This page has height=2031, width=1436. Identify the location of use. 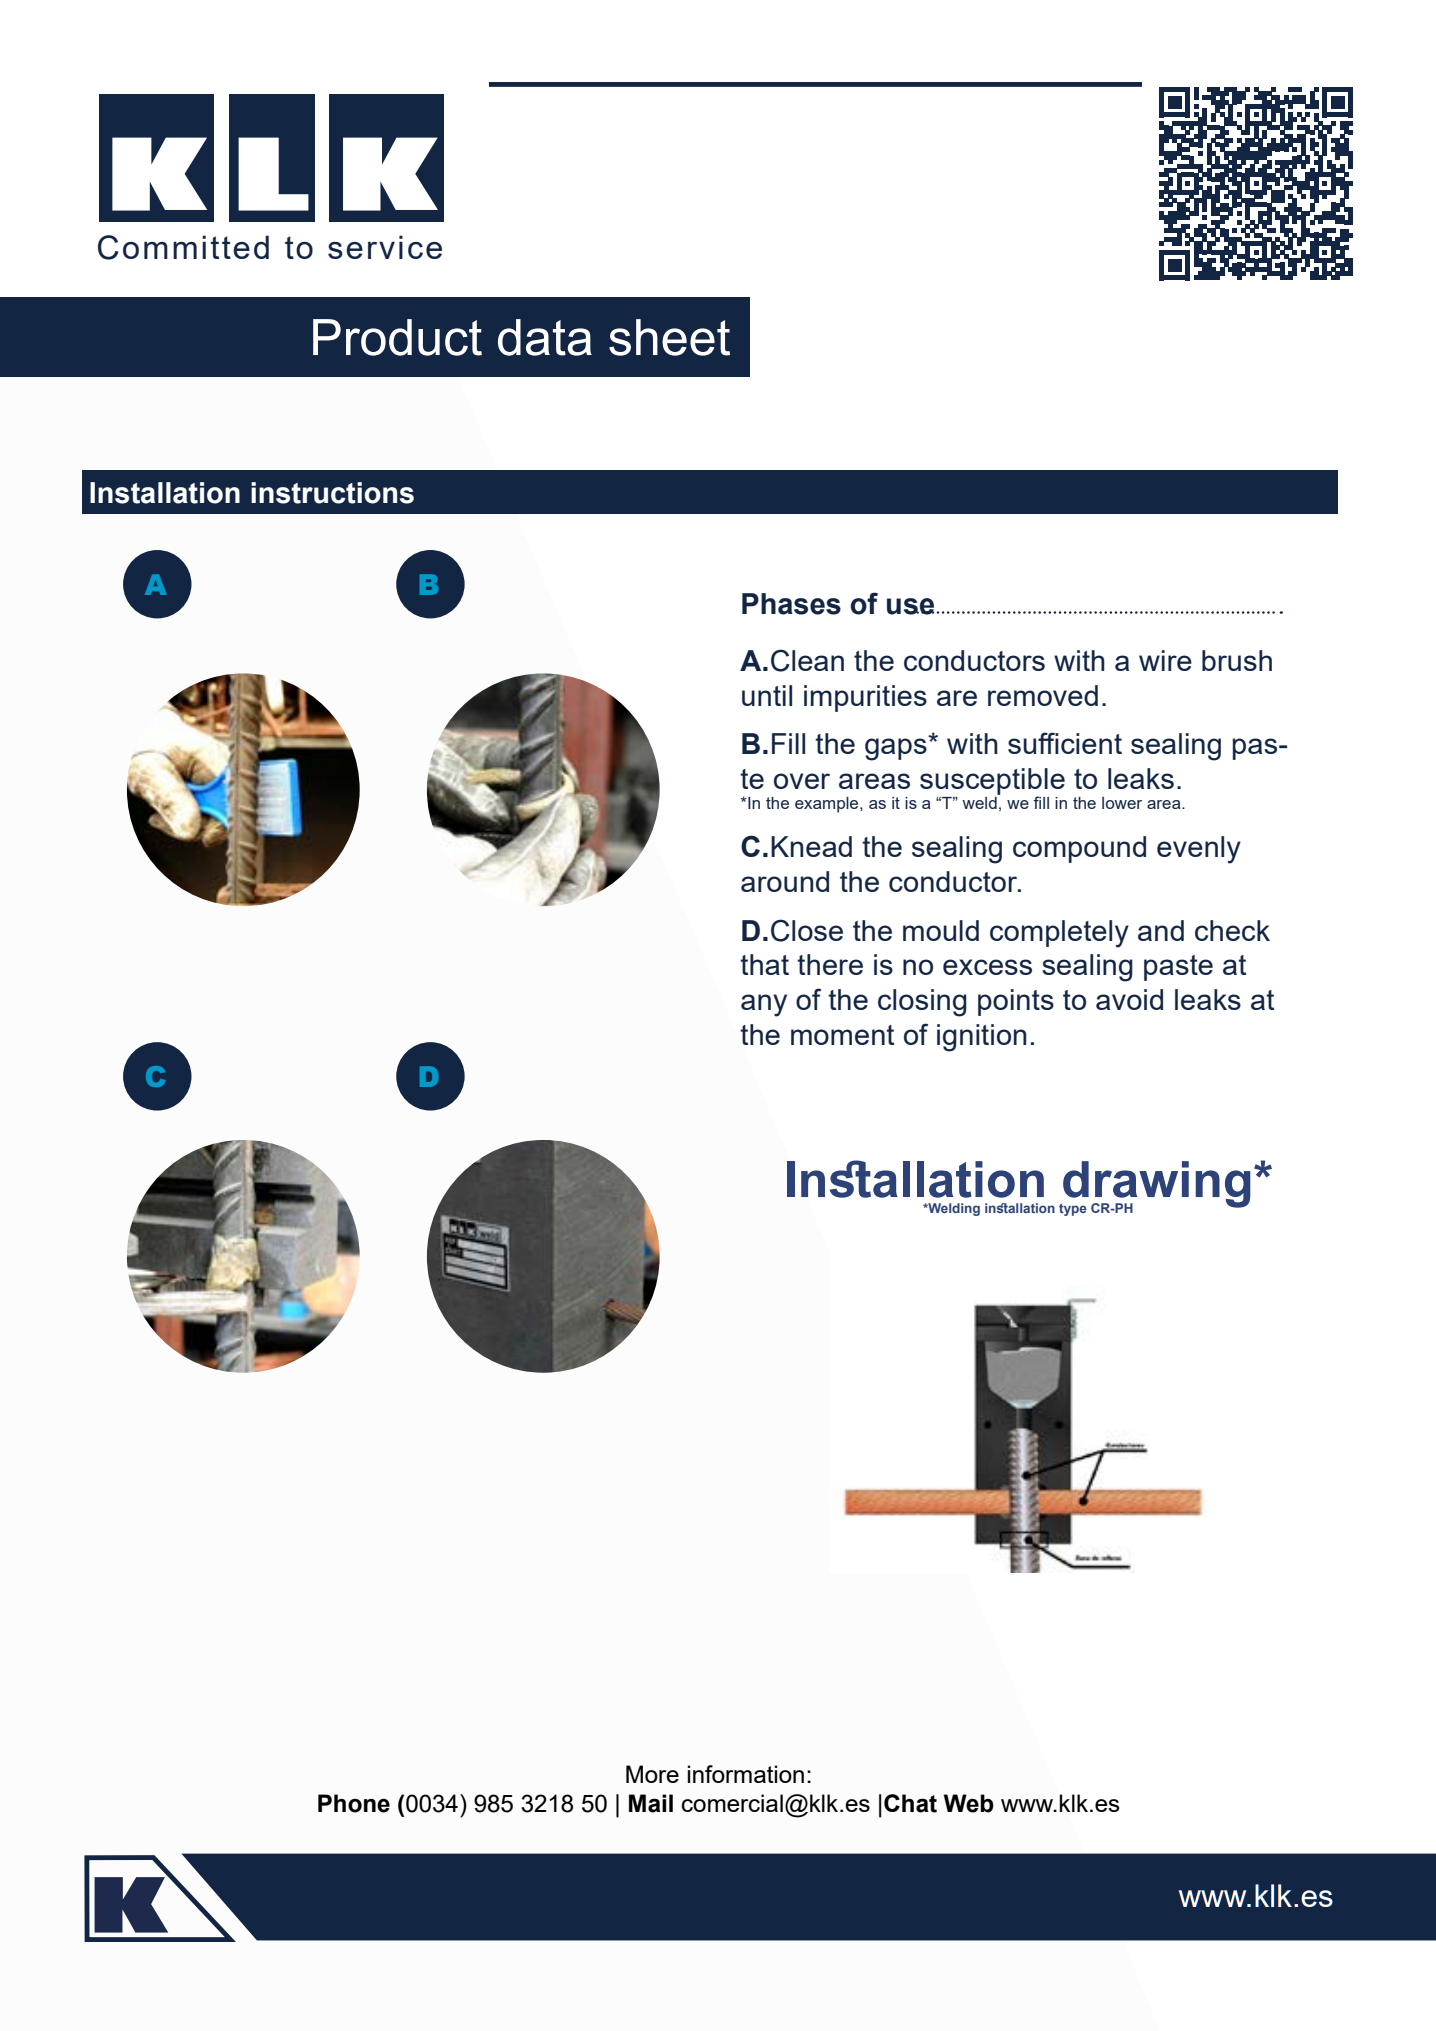
(912, 606).
